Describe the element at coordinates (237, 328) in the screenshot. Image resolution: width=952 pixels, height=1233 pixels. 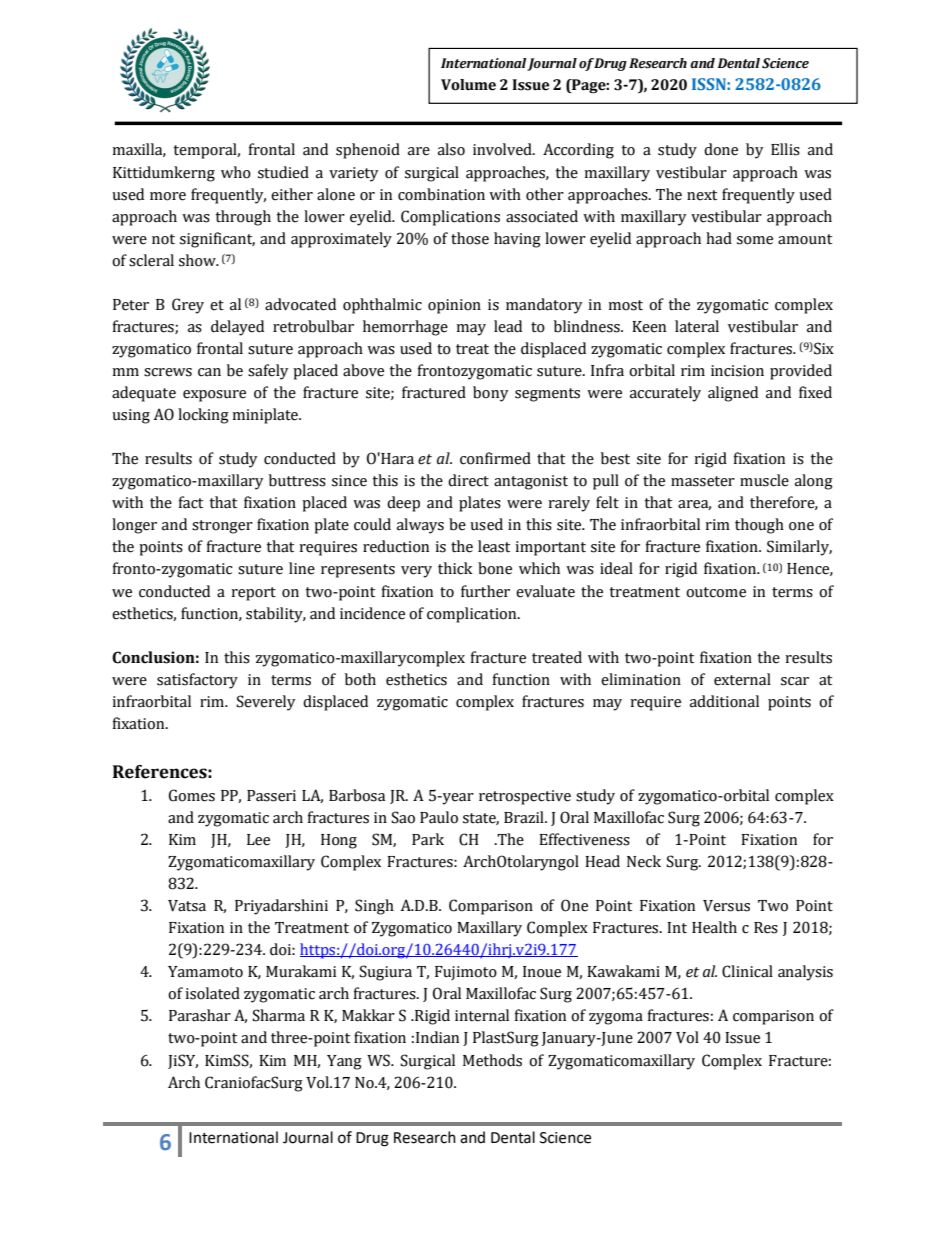
I see `delayed` at that location.
